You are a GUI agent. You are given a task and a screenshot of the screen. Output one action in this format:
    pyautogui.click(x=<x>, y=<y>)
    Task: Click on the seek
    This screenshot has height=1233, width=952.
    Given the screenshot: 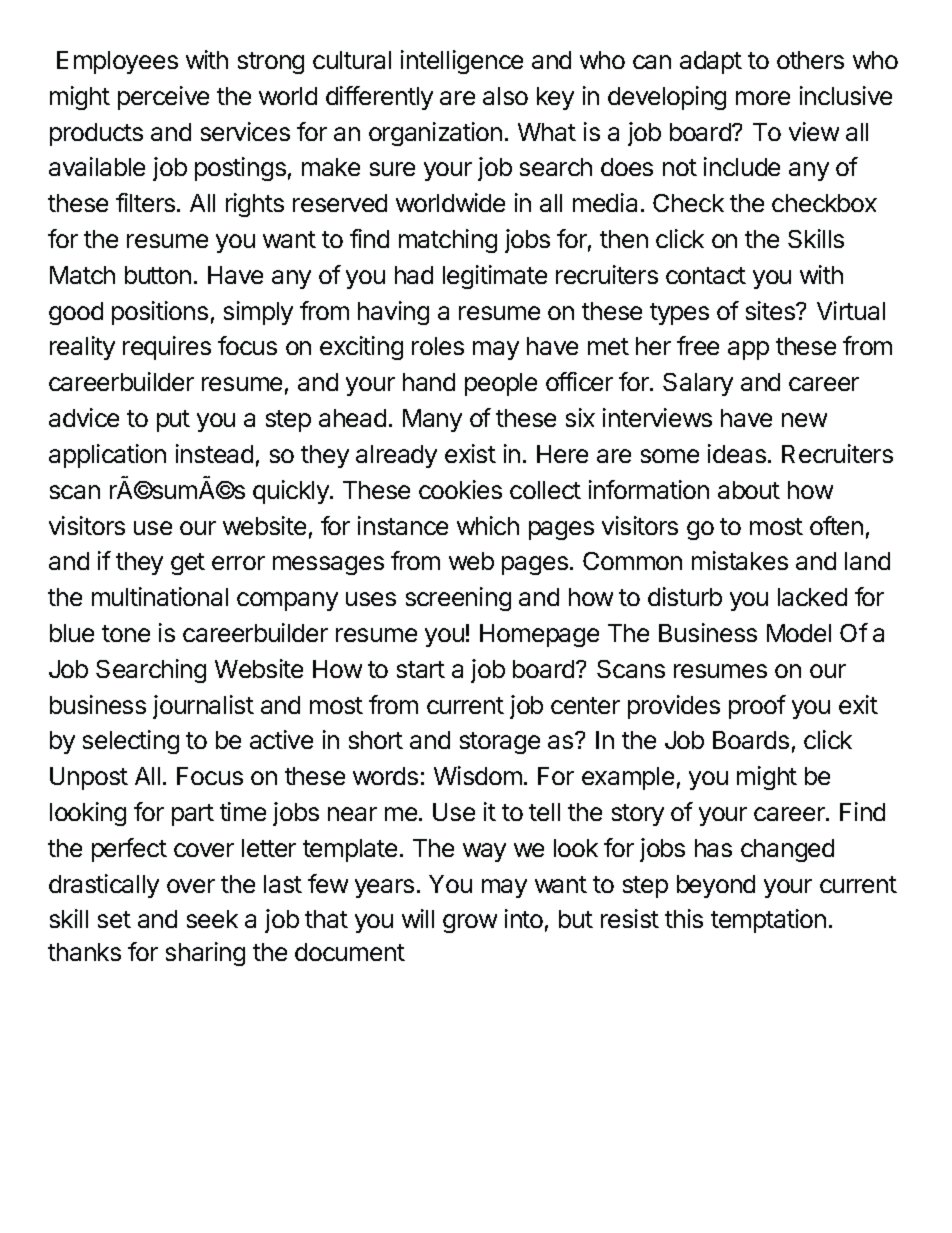 What is the action you would take?
    pyautogui.click(x=212, y=919)
